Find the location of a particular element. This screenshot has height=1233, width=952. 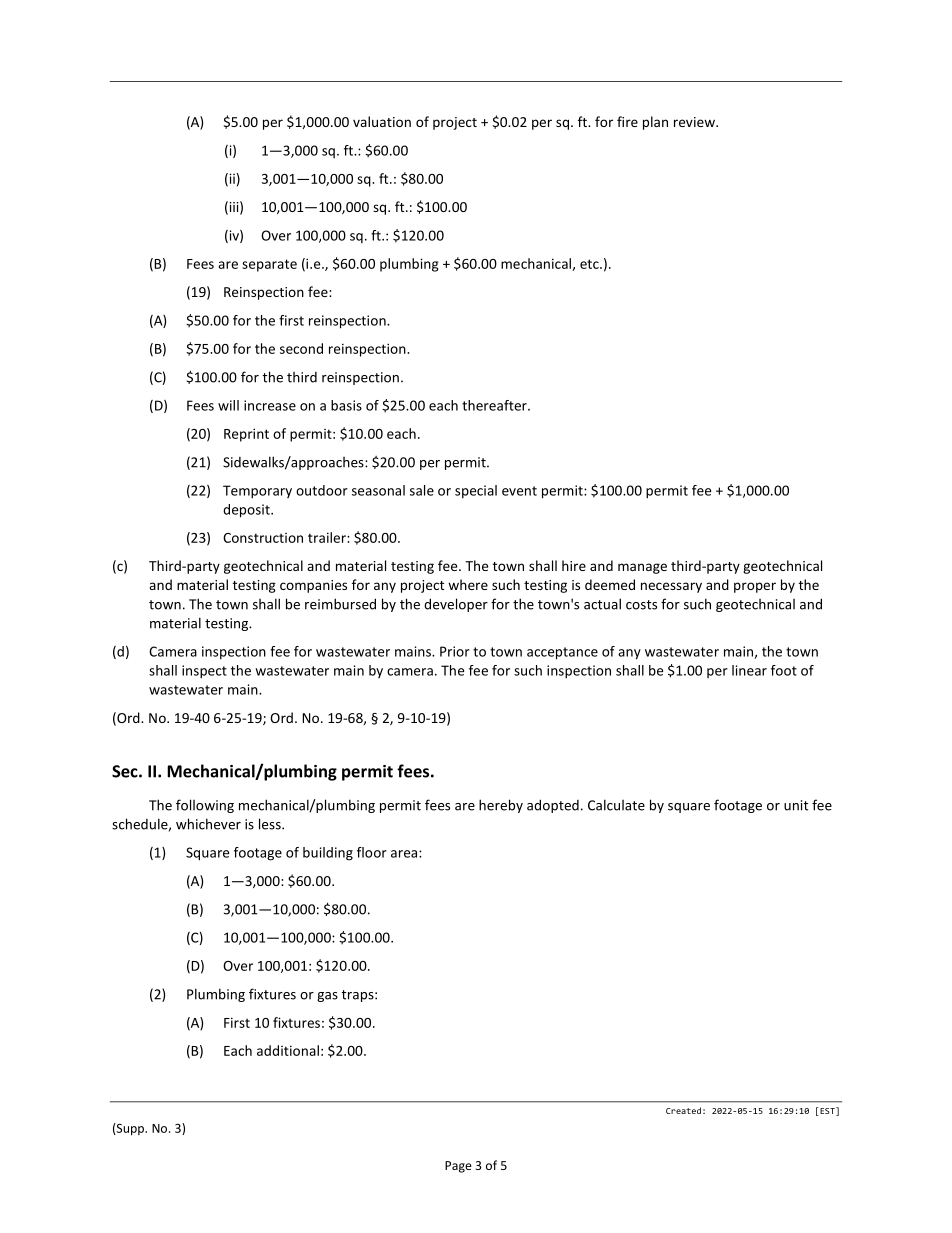

unit is located at coordinates (796, 805).
